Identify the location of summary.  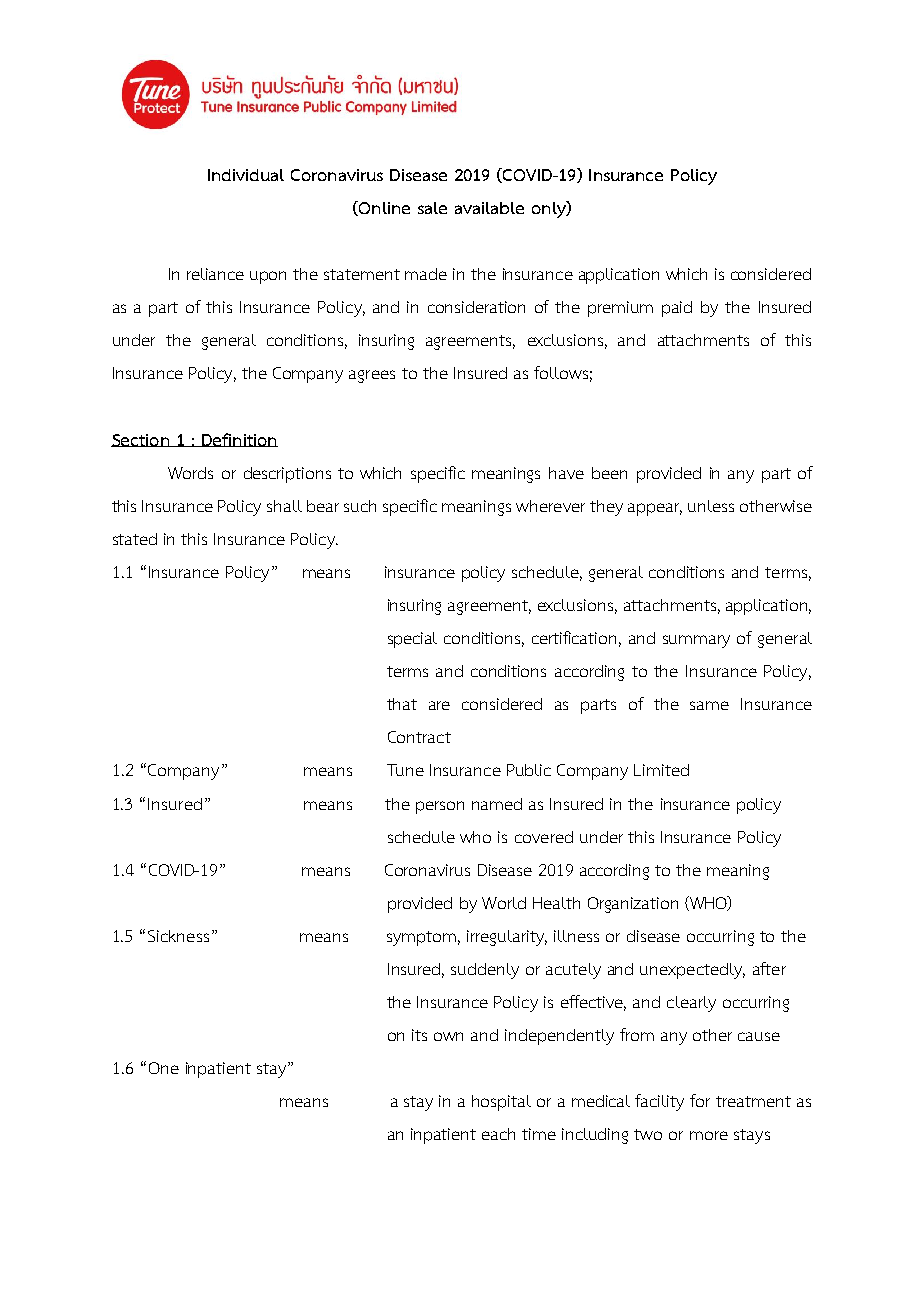
(696, 641).
